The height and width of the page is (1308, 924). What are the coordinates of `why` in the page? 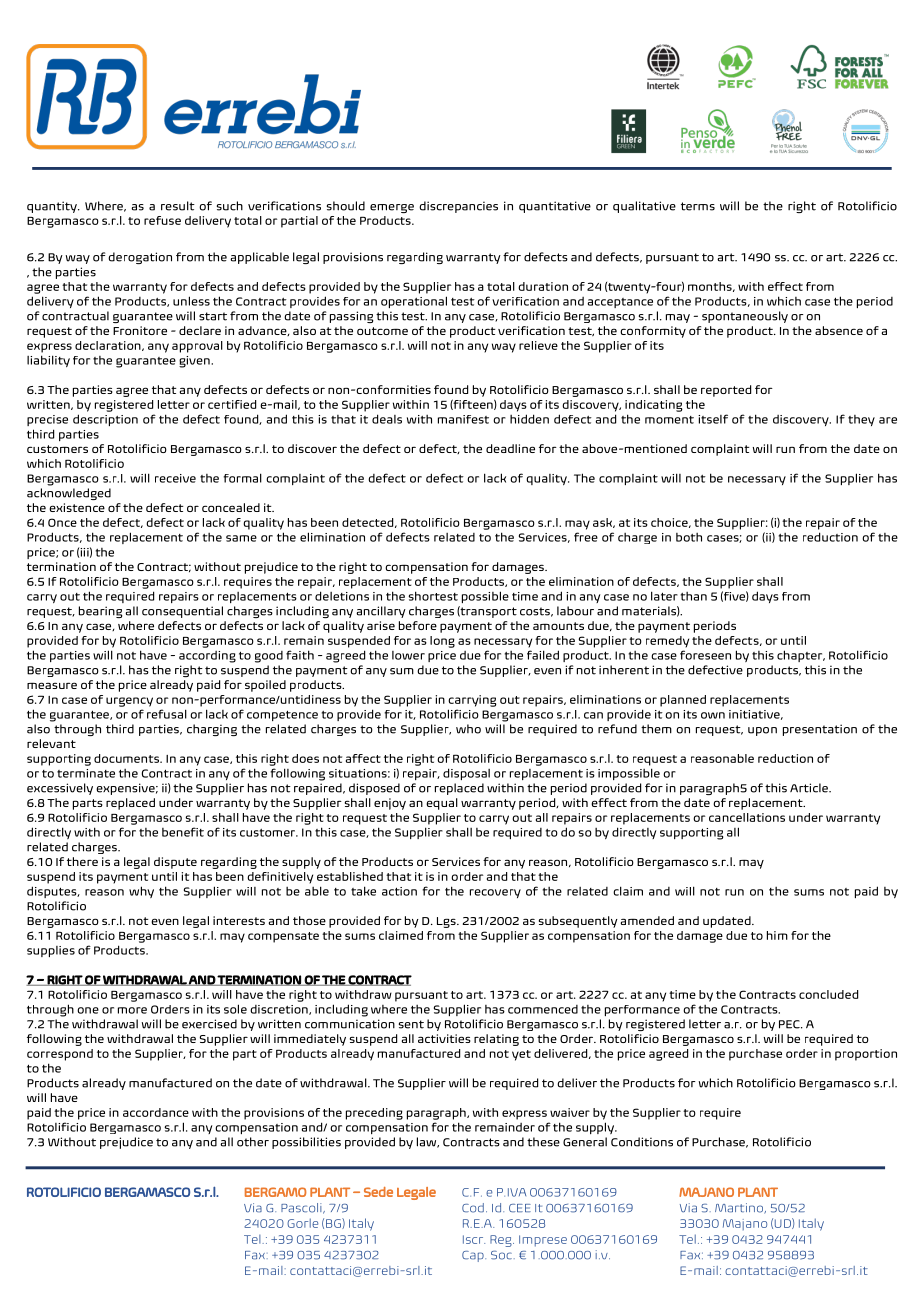 It's located at (141, 892).
